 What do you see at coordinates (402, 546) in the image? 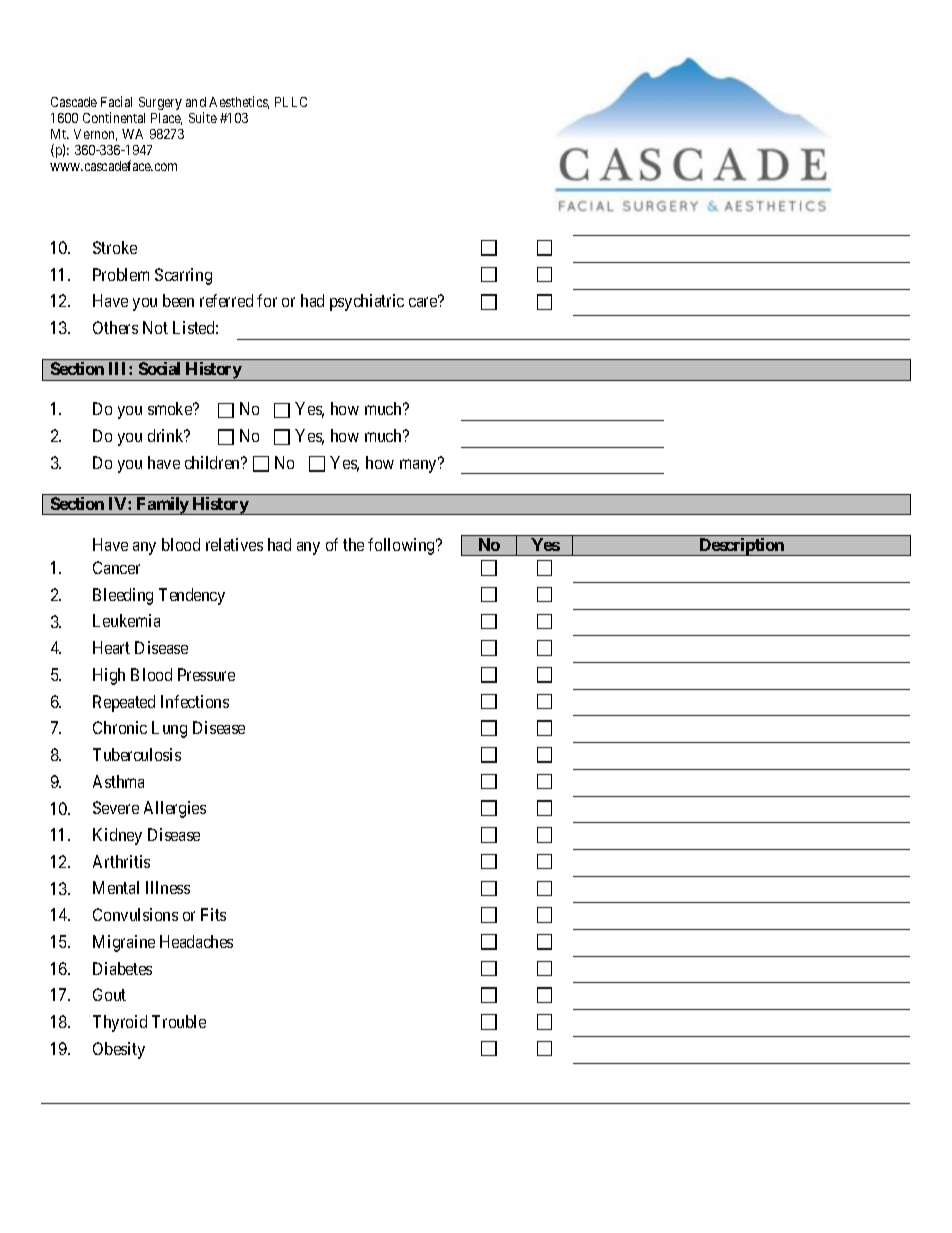
I see `following` at bounding box center [402, 546].
